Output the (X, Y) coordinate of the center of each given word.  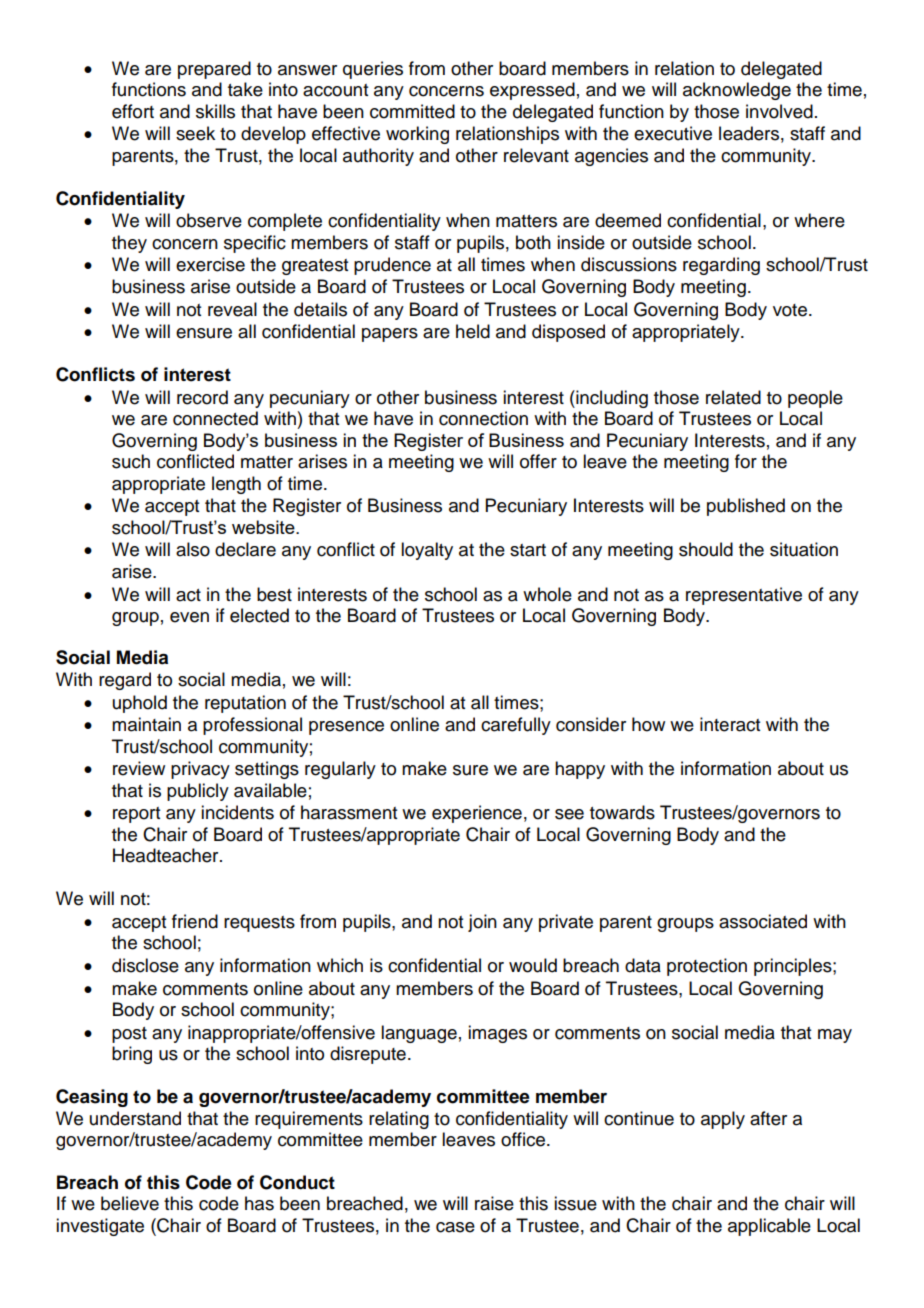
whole (547, 594)
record (202, 397)
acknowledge (737, 91)
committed (412, 111)
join (482, 923)
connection (483, 418)
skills (215, 111)
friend (195, 921)
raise (494, 1203)
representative (744, 596)
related (733, 397)
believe (130, 1203)
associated (763, 921)
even (189, 617)
